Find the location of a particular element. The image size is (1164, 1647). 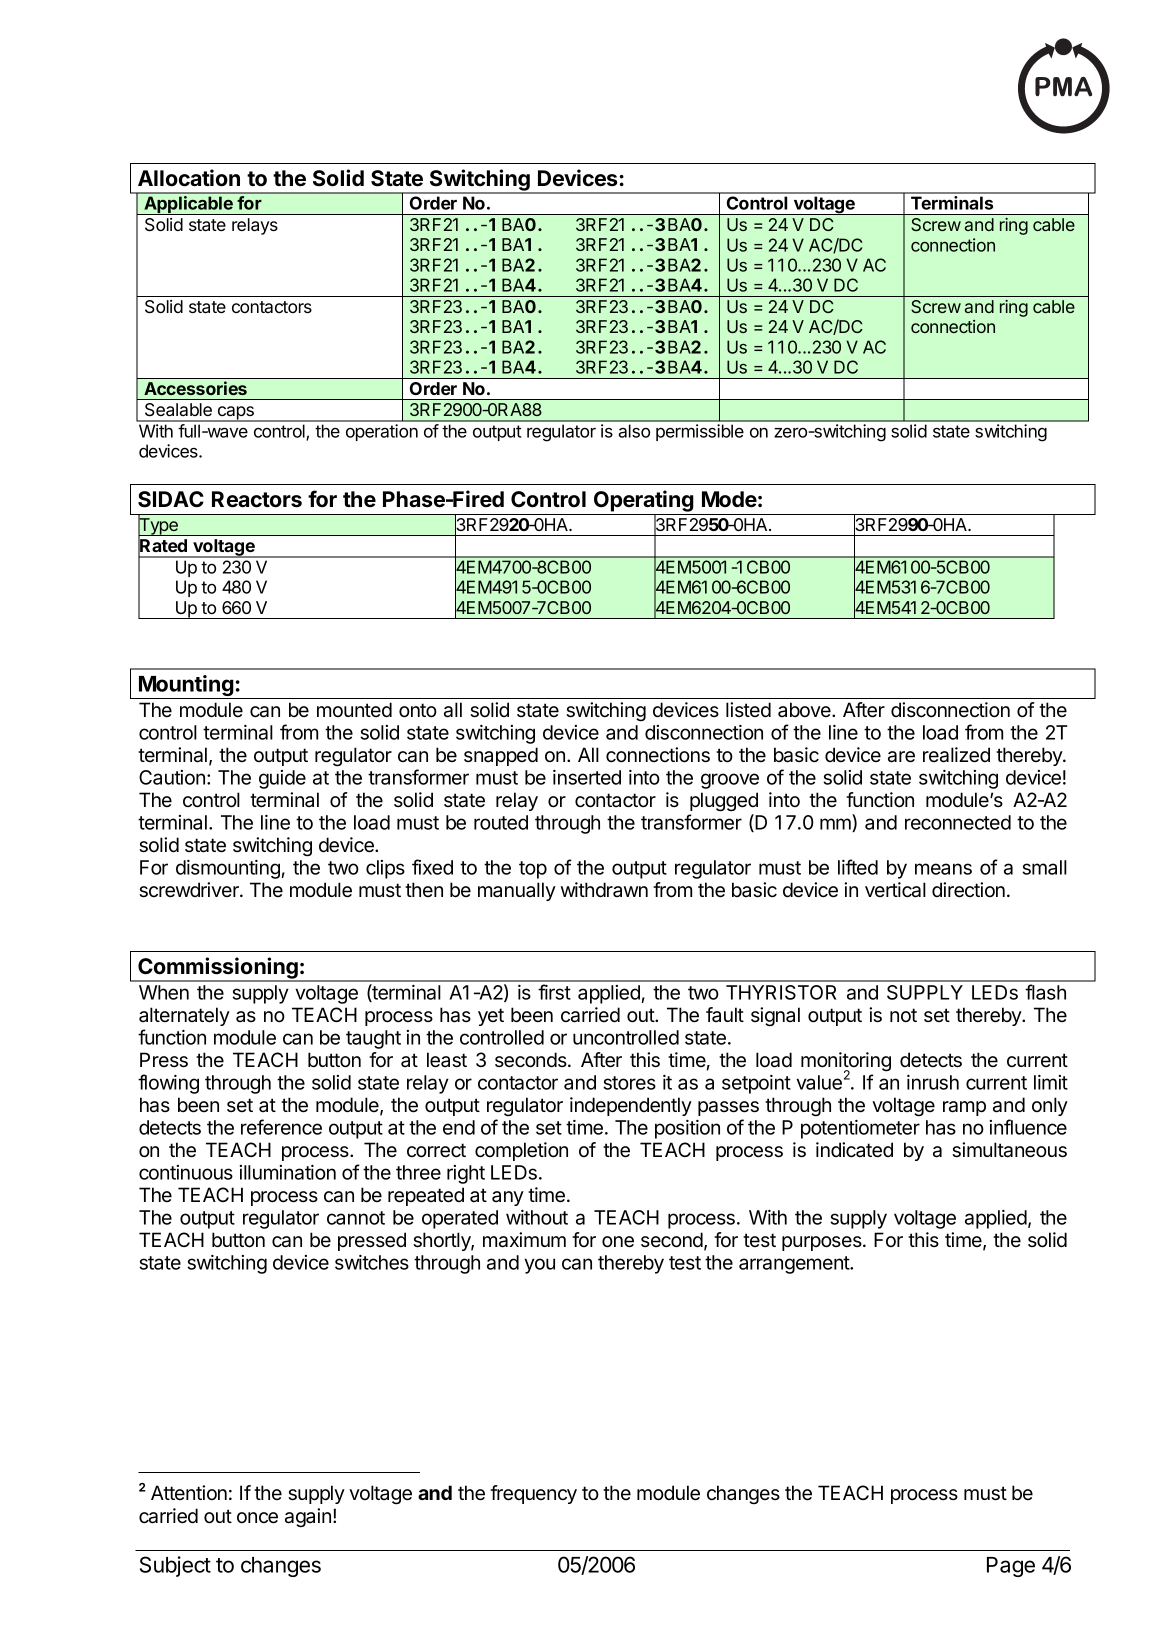

also is located at coordinates (634, 431).
